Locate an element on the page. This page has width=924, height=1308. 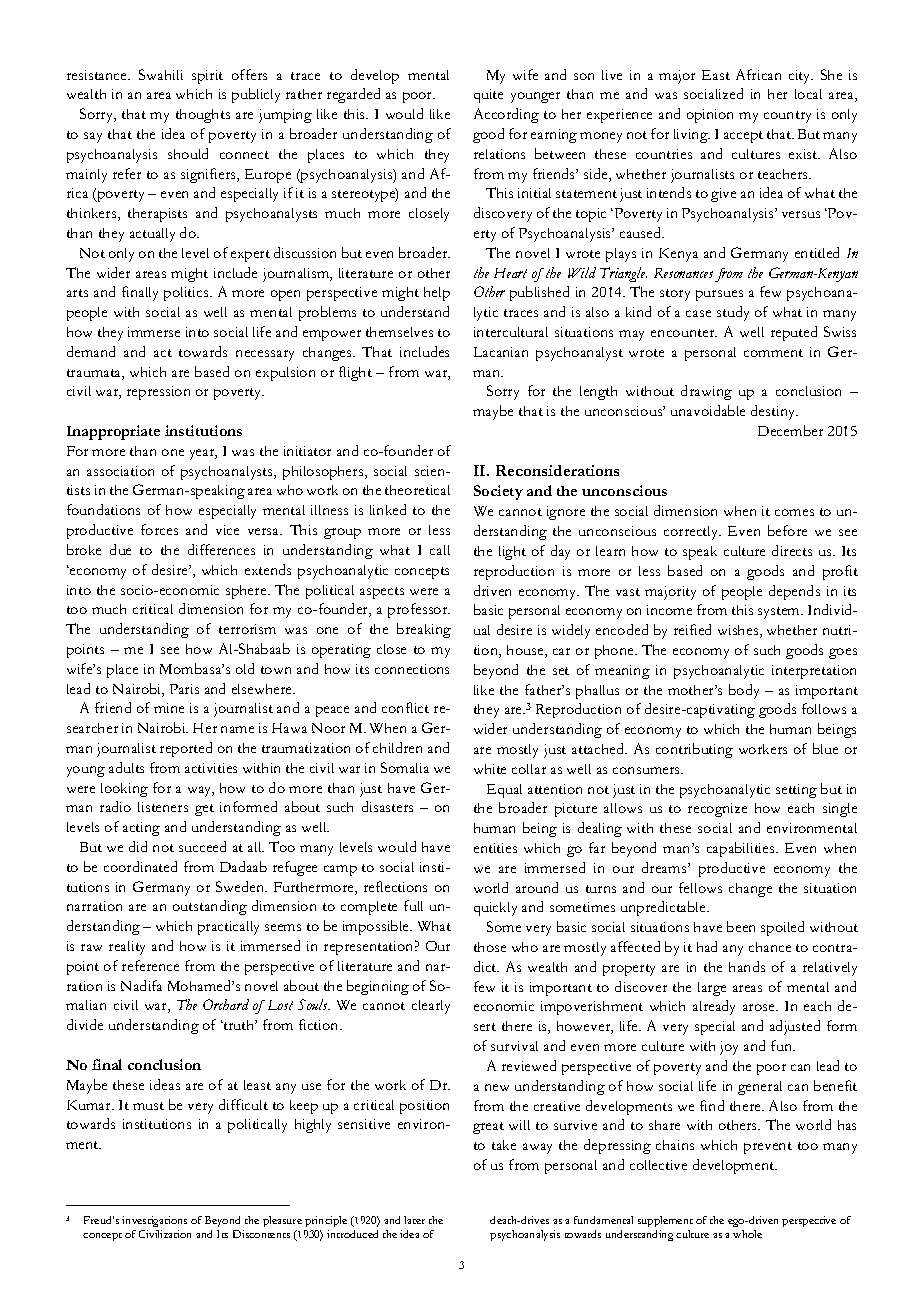
capabilities is located at coordinates (742, 849).
